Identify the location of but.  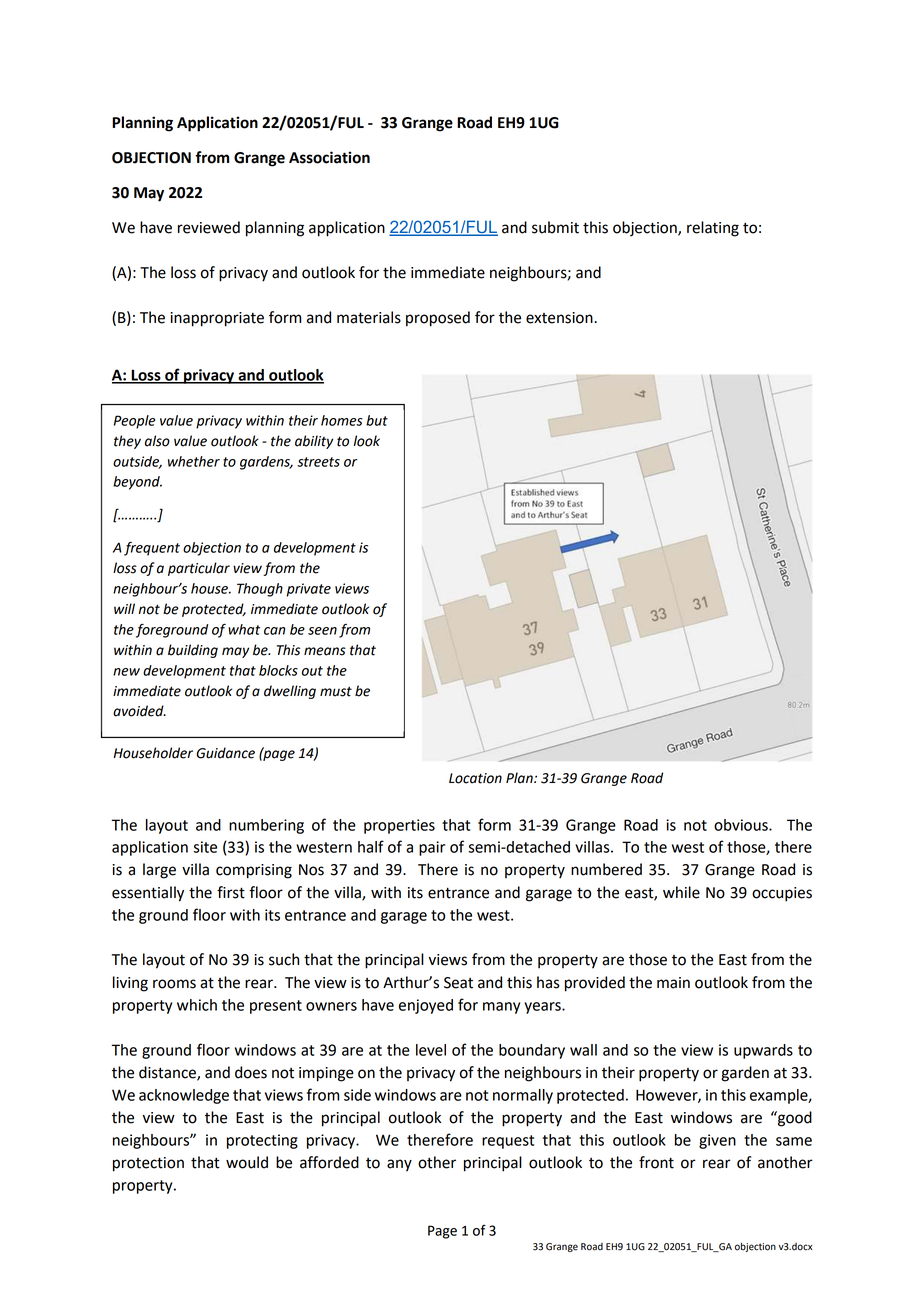
(377, 420).
